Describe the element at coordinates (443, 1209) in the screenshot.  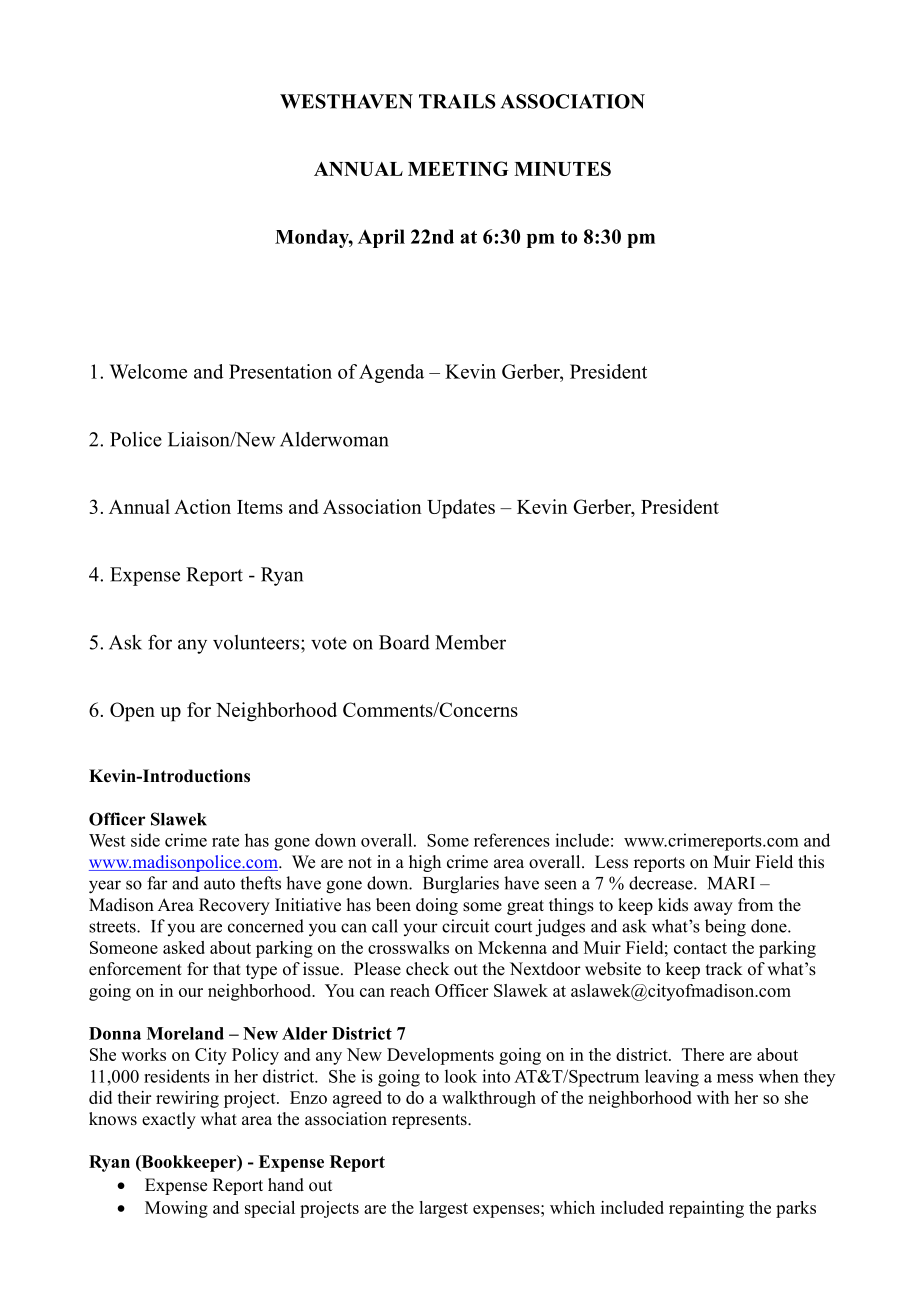
I see `largest` at that location.
